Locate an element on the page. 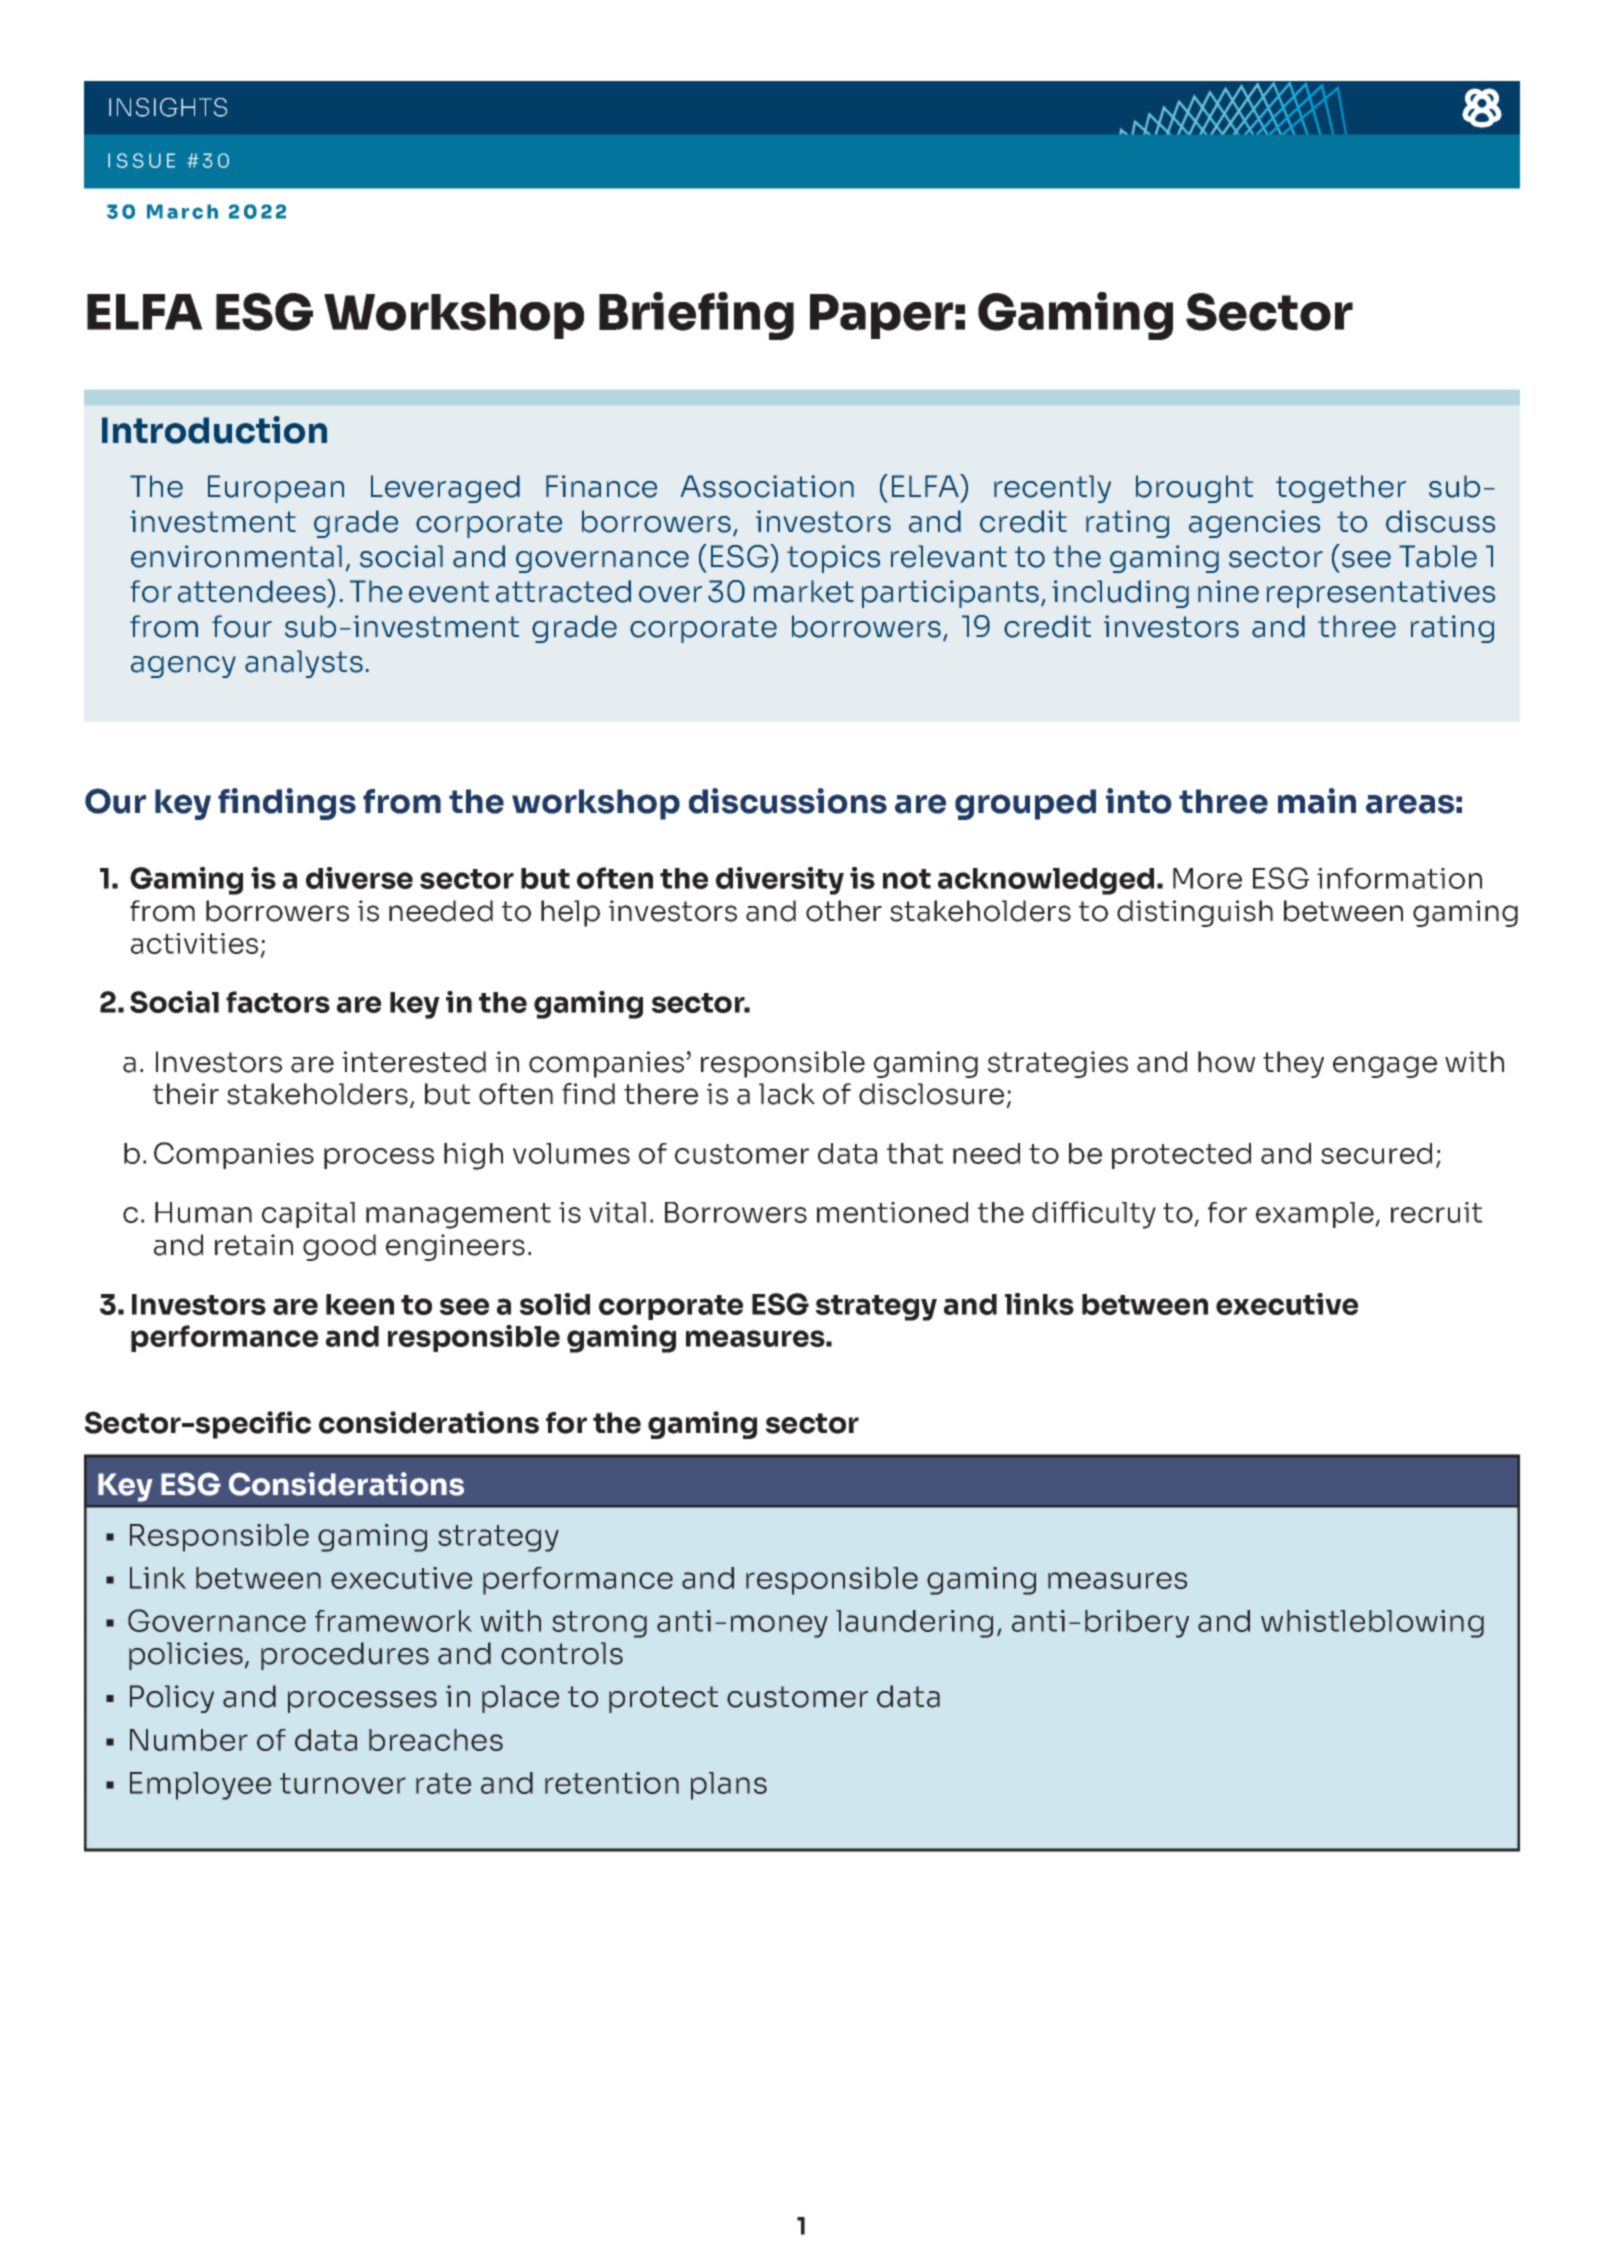 The image size is (1604, 2268). mentioned is located at coordinates (892, 1212).
